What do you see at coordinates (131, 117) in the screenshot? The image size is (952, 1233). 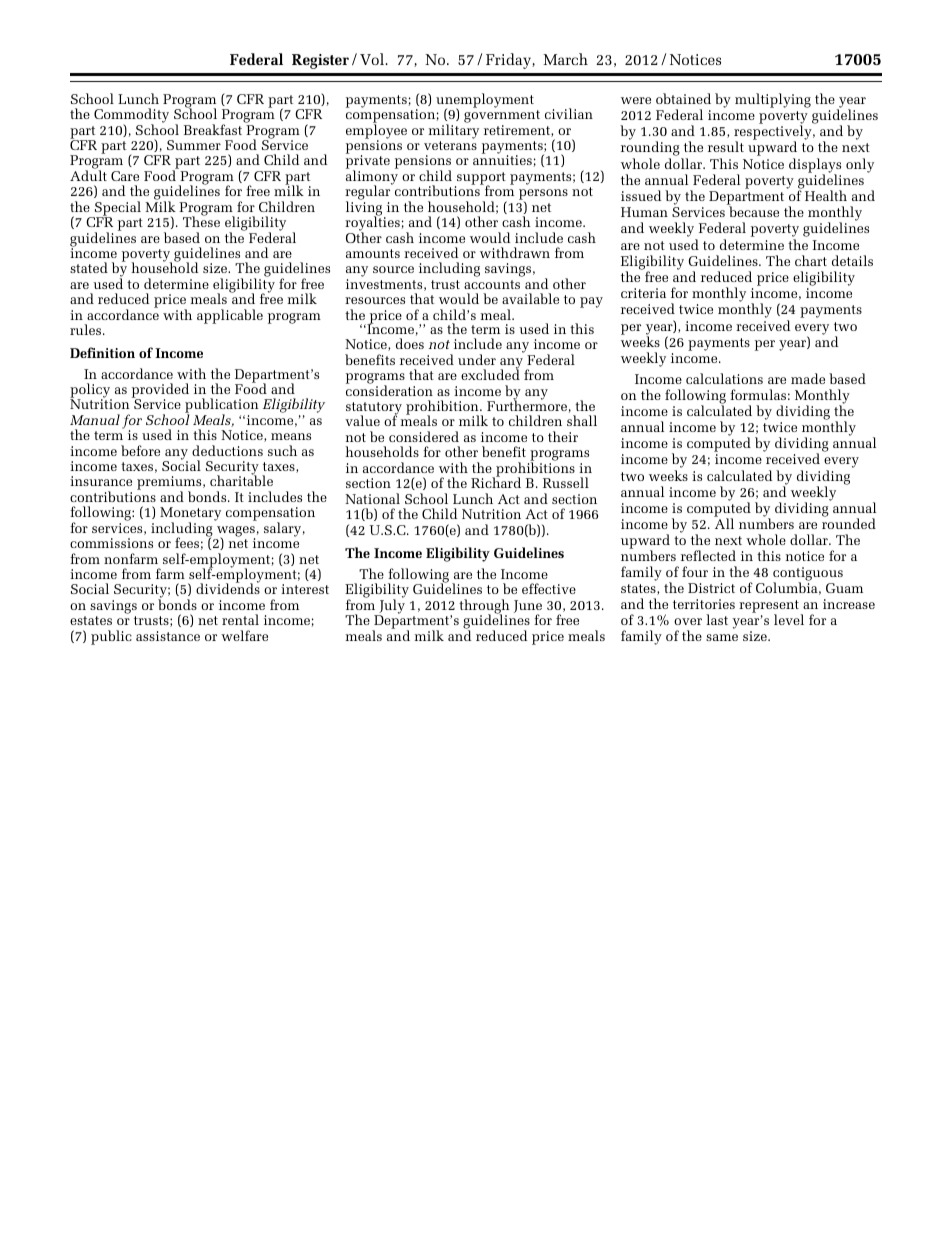 I see `Commodity` at bounding box center [131, 117].
